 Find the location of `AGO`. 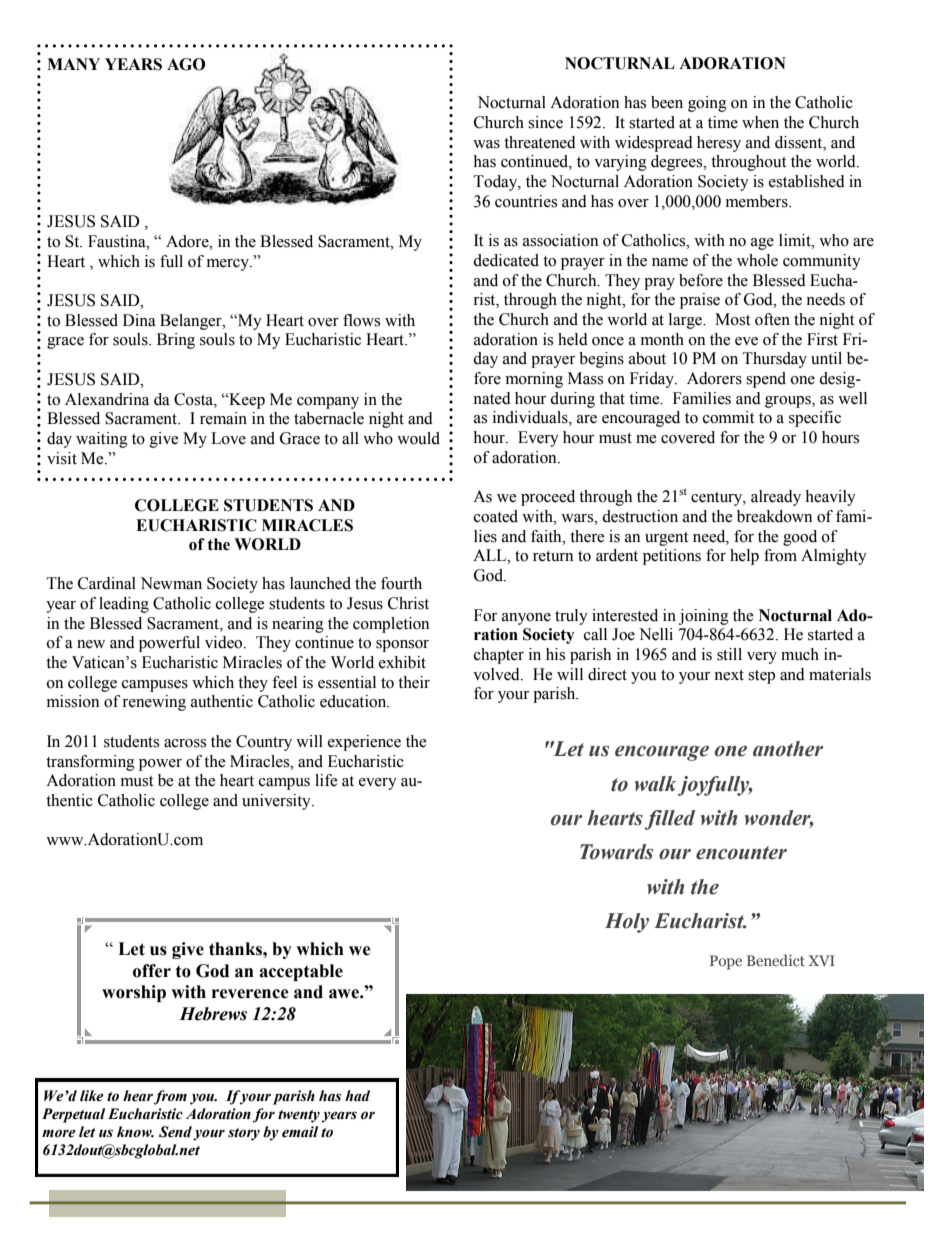

AGO is located at coordinates (186, 64).
